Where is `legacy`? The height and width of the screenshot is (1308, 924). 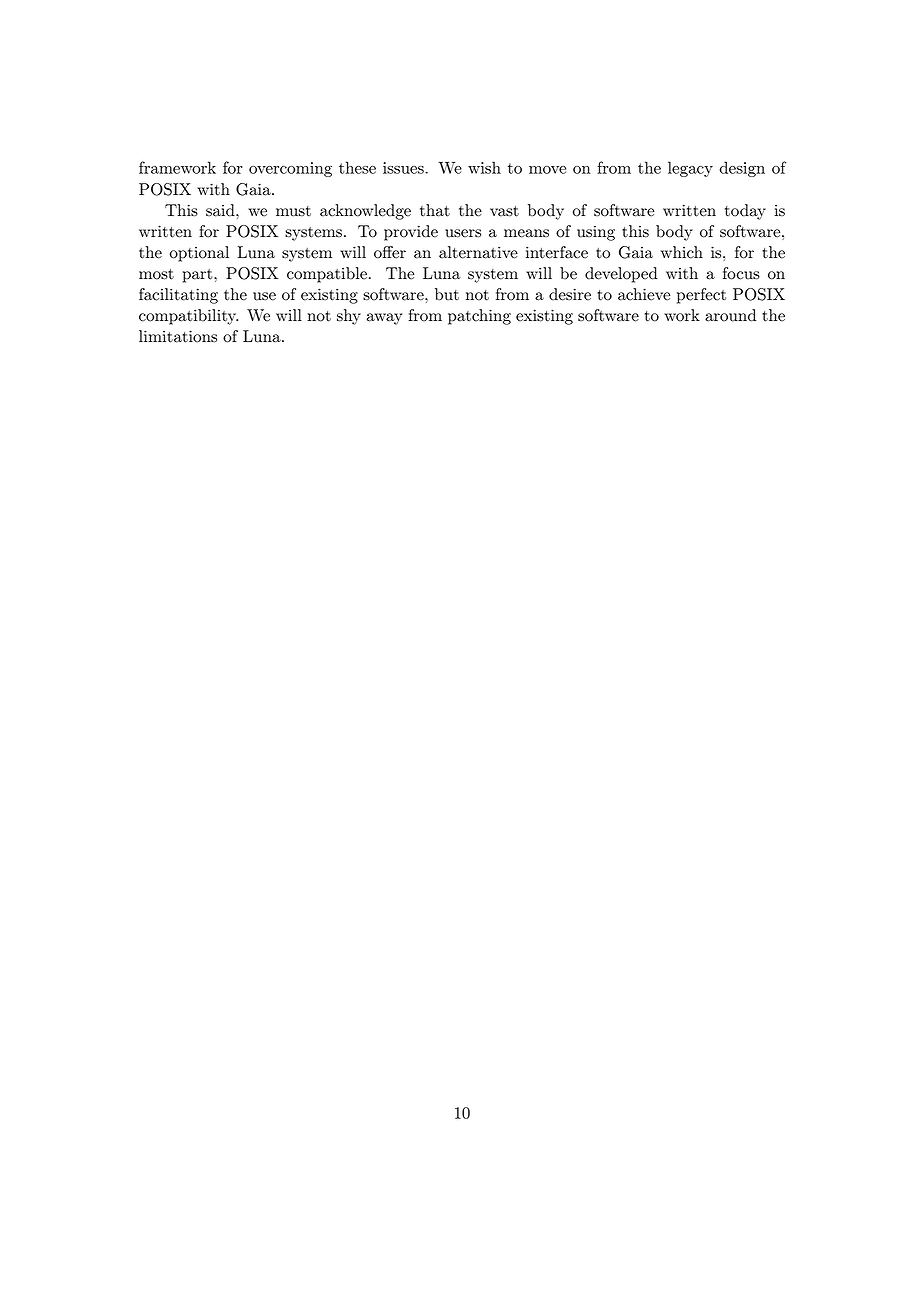 legacy is located at coordinates (690, 169).
